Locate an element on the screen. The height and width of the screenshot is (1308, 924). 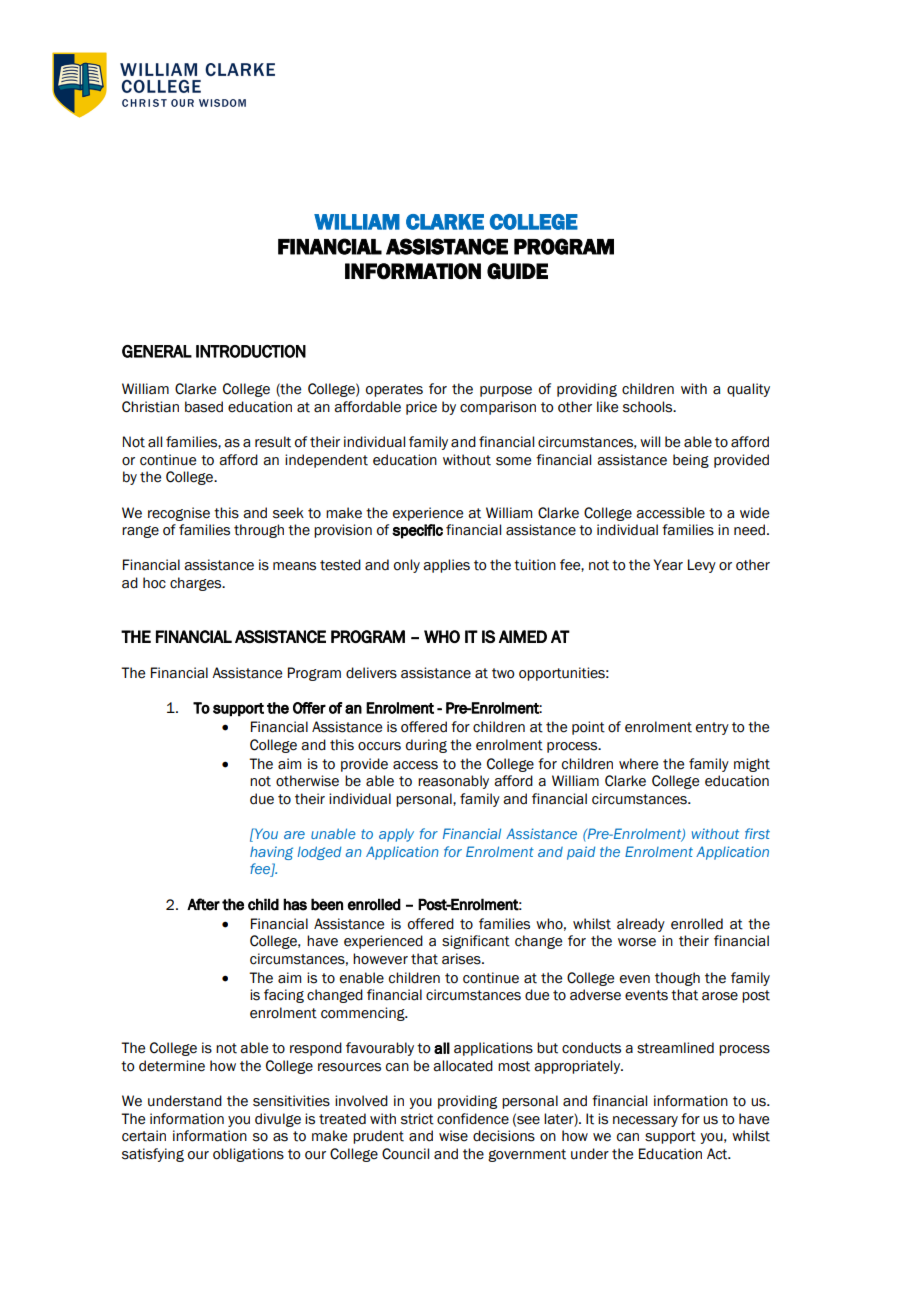
apply is located at coordinates (396, 835).
